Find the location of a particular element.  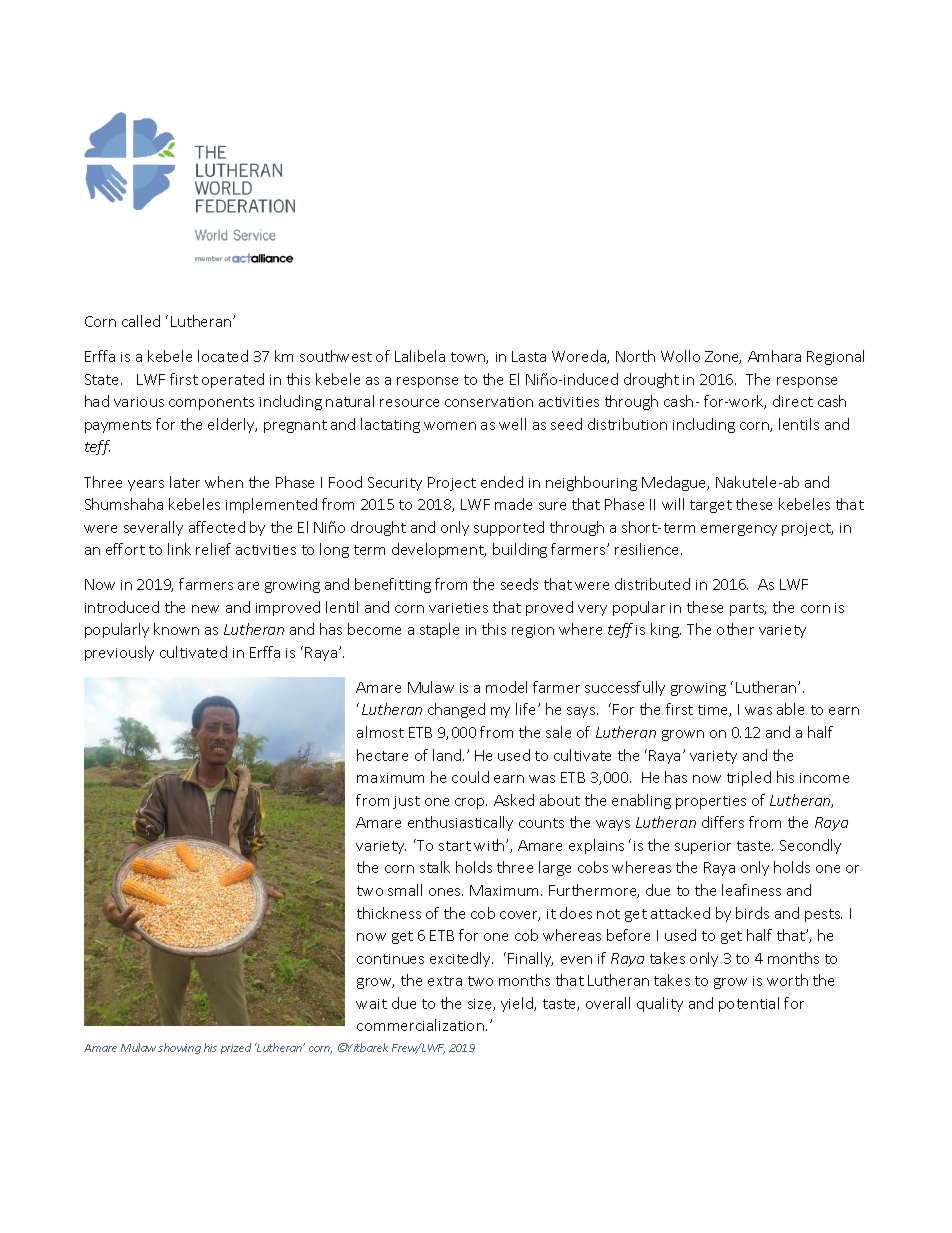

located is located at coordinates (223, 356).
